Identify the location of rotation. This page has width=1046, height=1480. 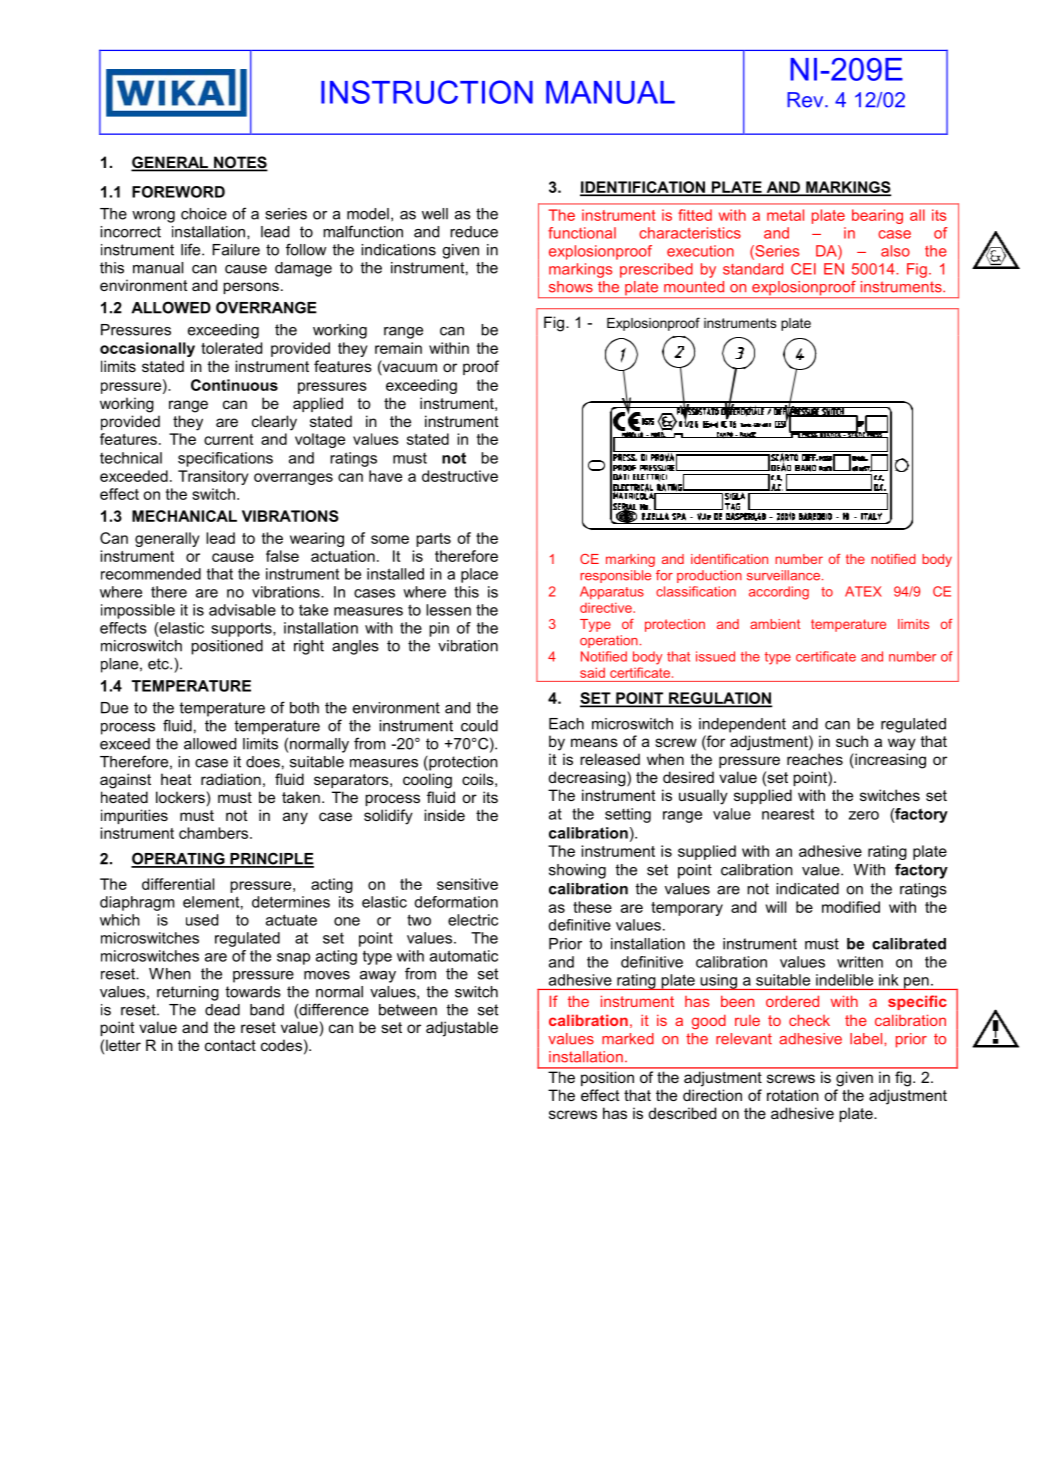
(793, 1095).
